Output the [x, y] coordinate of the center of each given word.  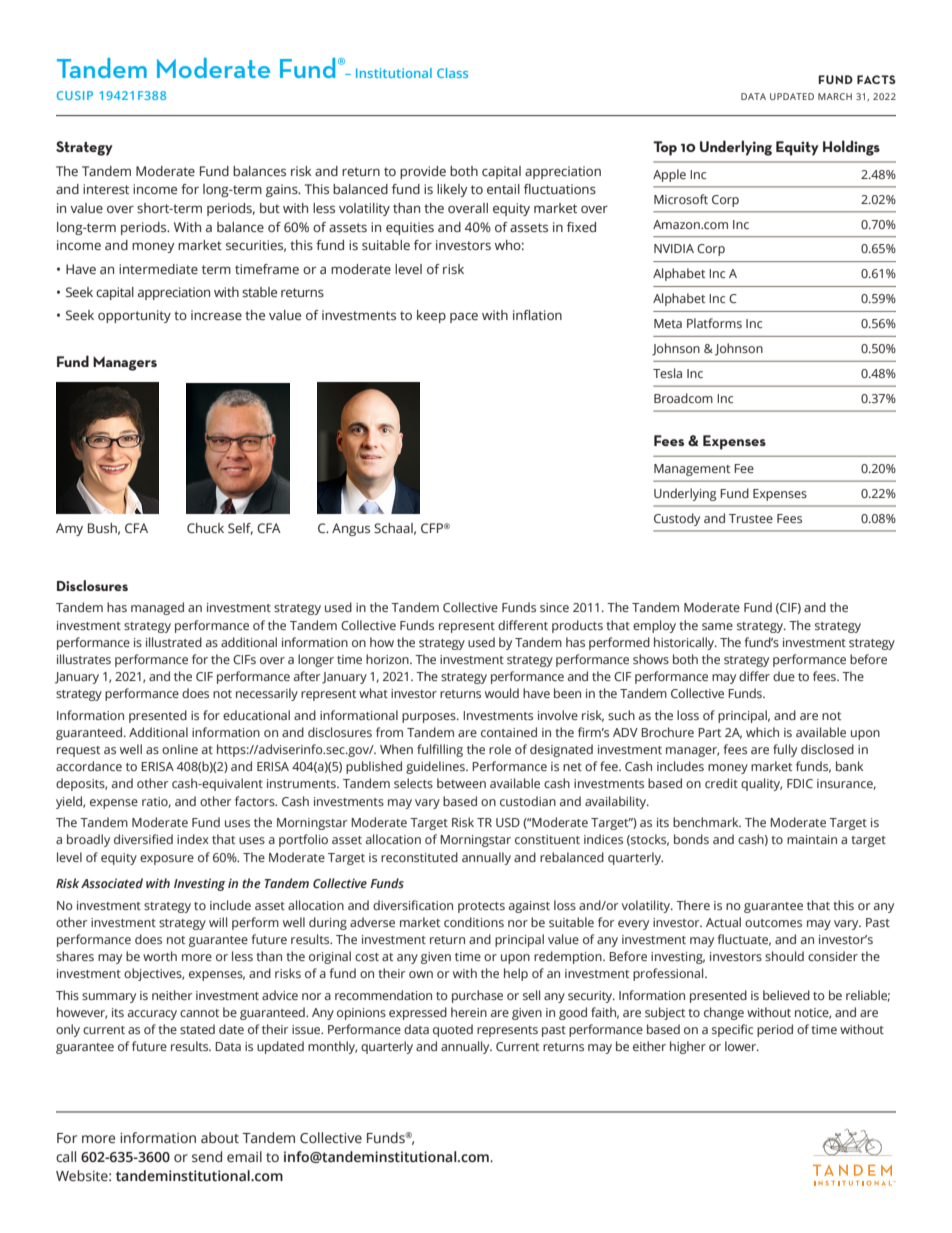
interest [106, 189]
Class [452, 73]
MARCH [835, 96]
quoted [453, 1030]
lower [742, 1046]
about [220, 1138]
